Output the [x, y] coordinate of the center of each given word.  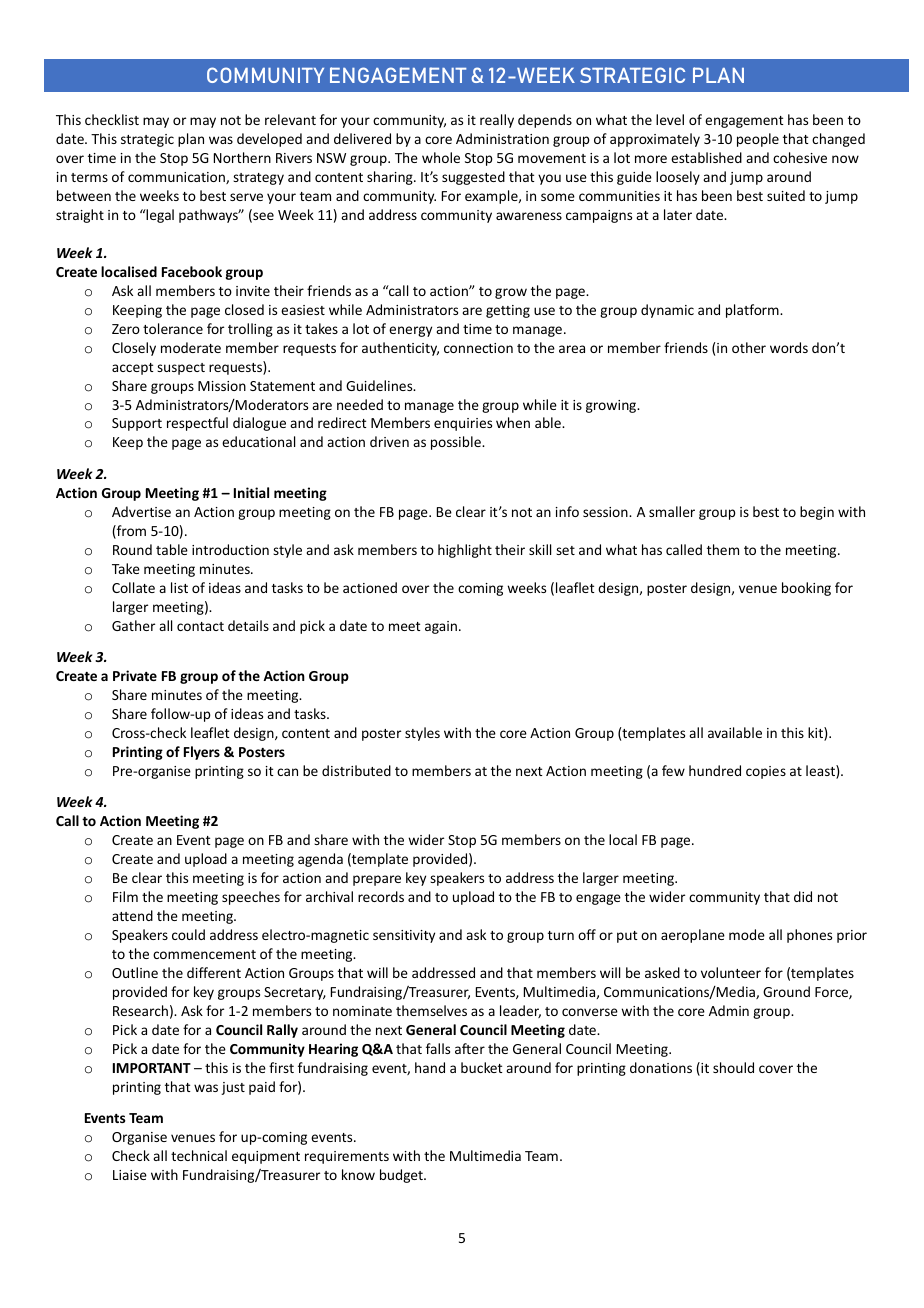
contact [200, 626]
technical [199, 1155]
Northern [242, 157]
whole [441, 157]
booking [806, 589]
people [758, 140]
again [442, 627]
